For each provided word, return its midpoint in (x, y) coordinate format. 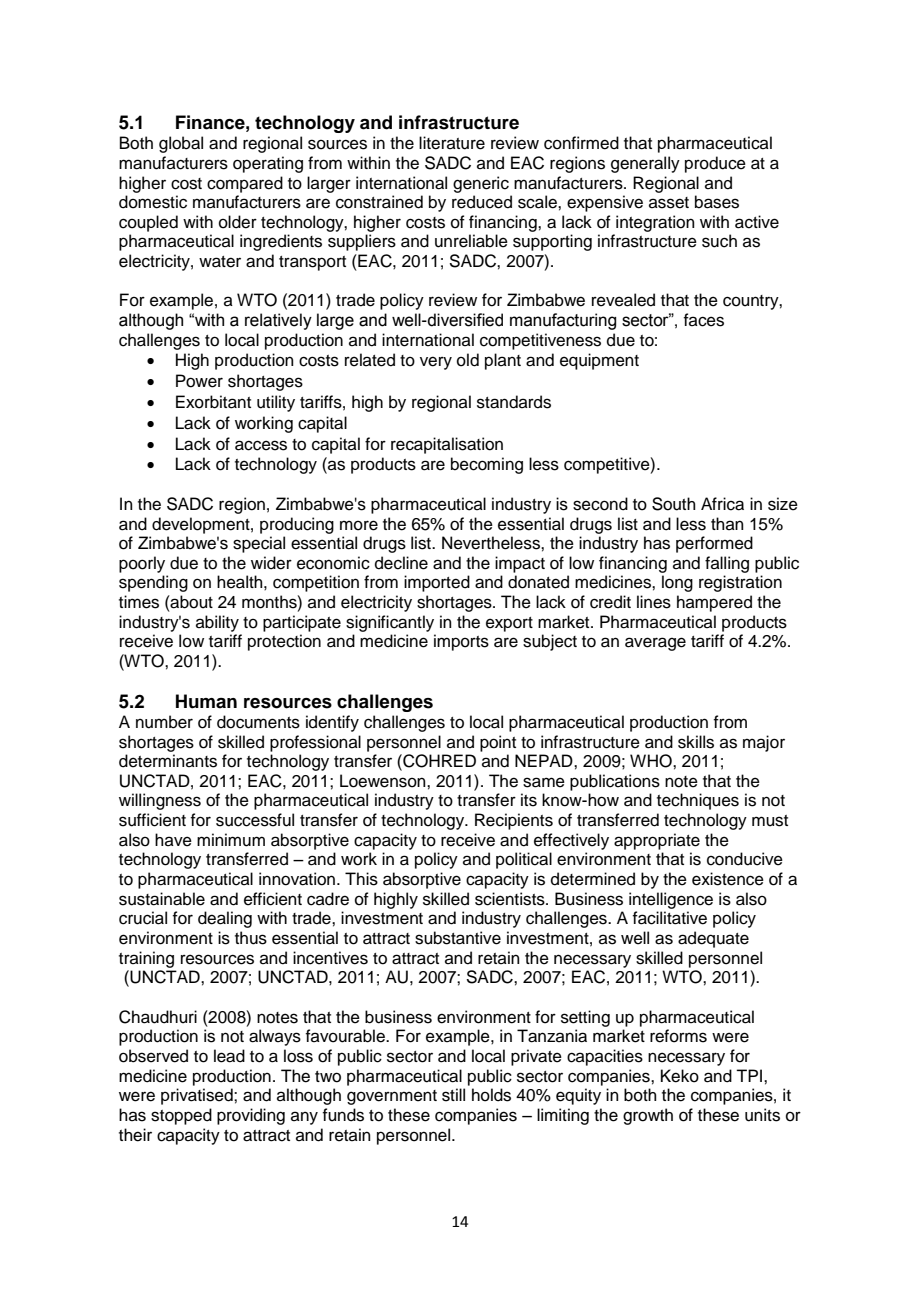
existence (728, 879)
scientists (511, 899)
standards (514, 402)
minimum (231, 840)
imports (461, 642)
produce (715, 164)
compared (245, 184)
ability (217, 623)
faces (703, 320)
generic (481, 184)
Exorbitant (213, 402)
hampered (714, 603)
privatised (198, 1096)
